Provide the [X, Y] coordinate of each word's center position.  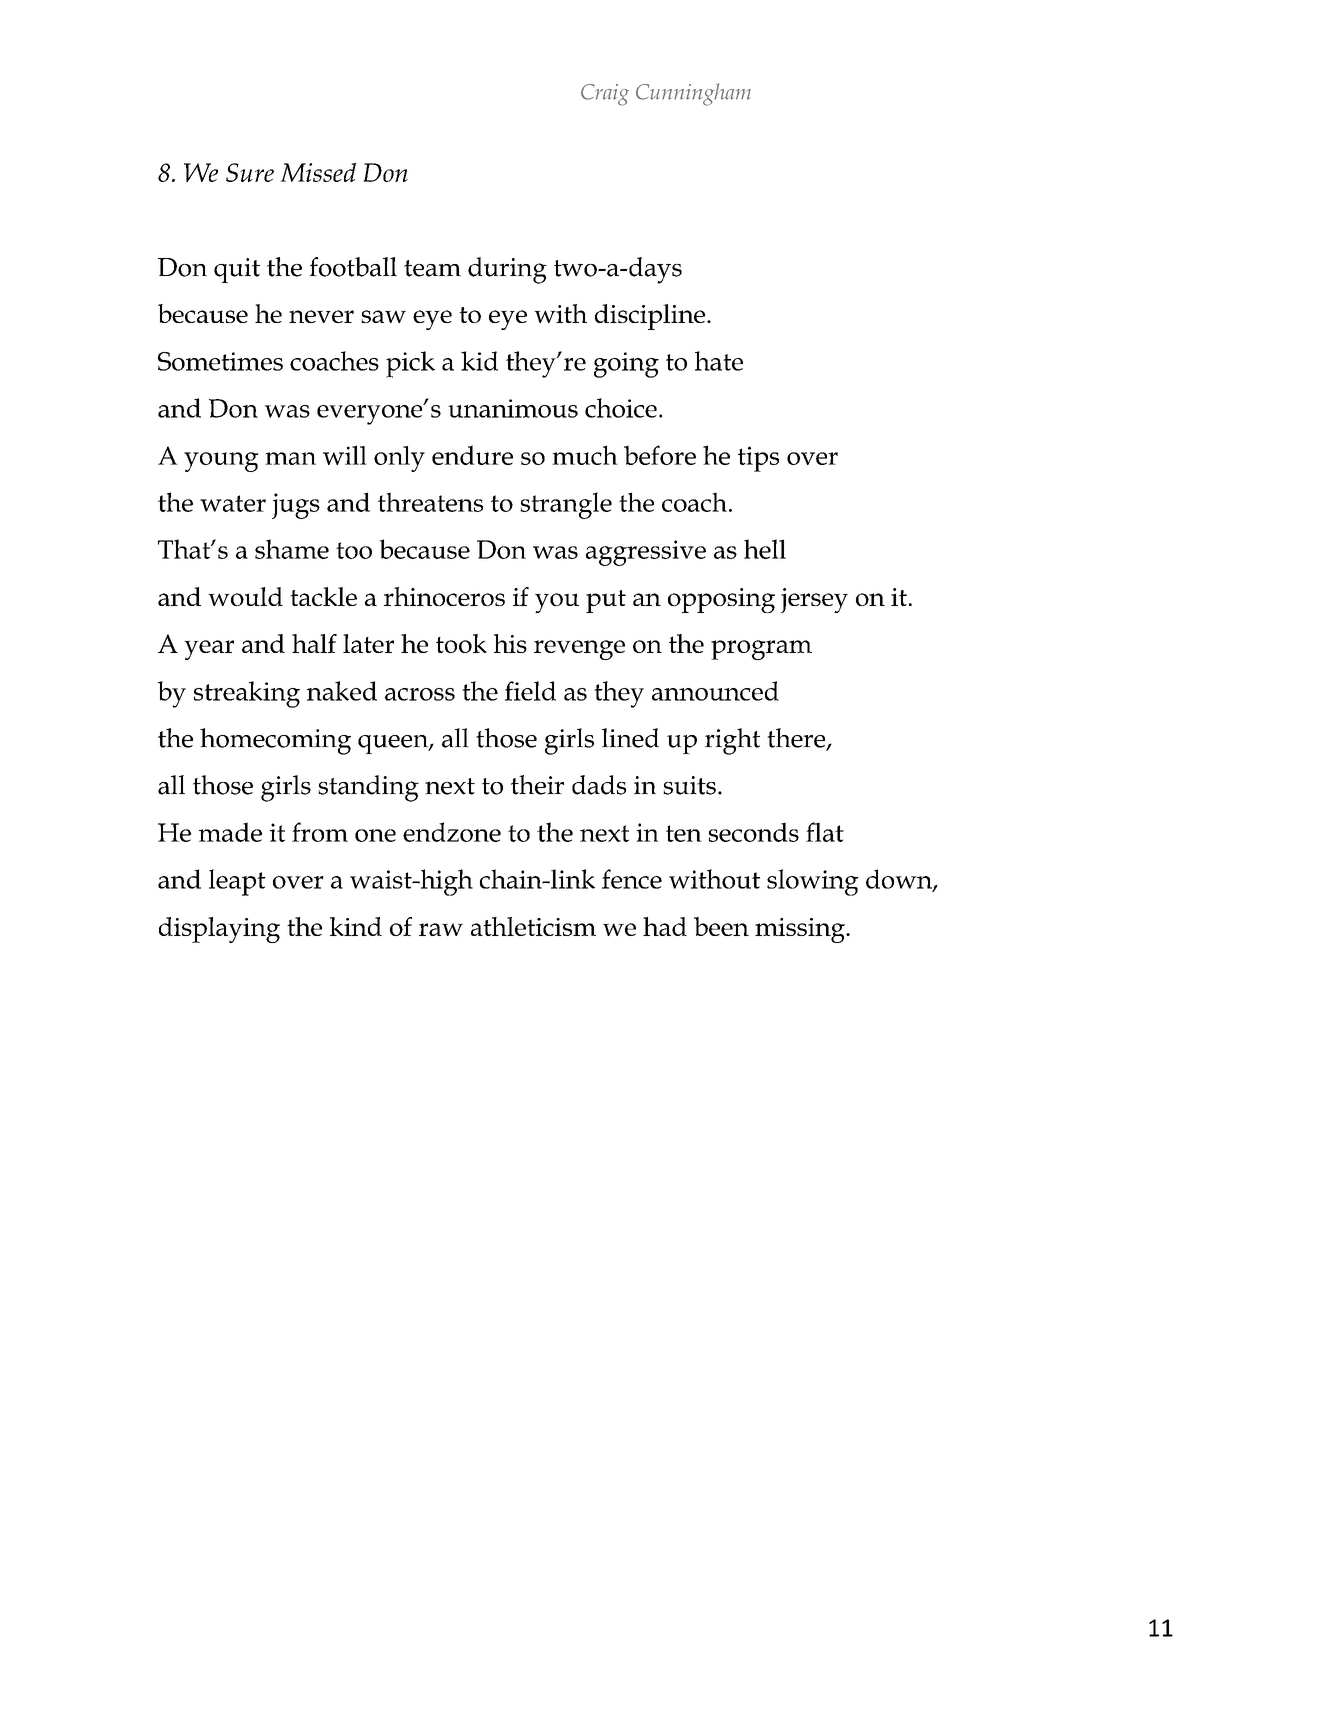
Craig [605, 95]
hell [765, 549]
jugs [296, 506]
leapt [237, 882]
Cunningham [693, 94]
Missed [318, 172]
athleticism [533, 926]
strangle [566, 505]
